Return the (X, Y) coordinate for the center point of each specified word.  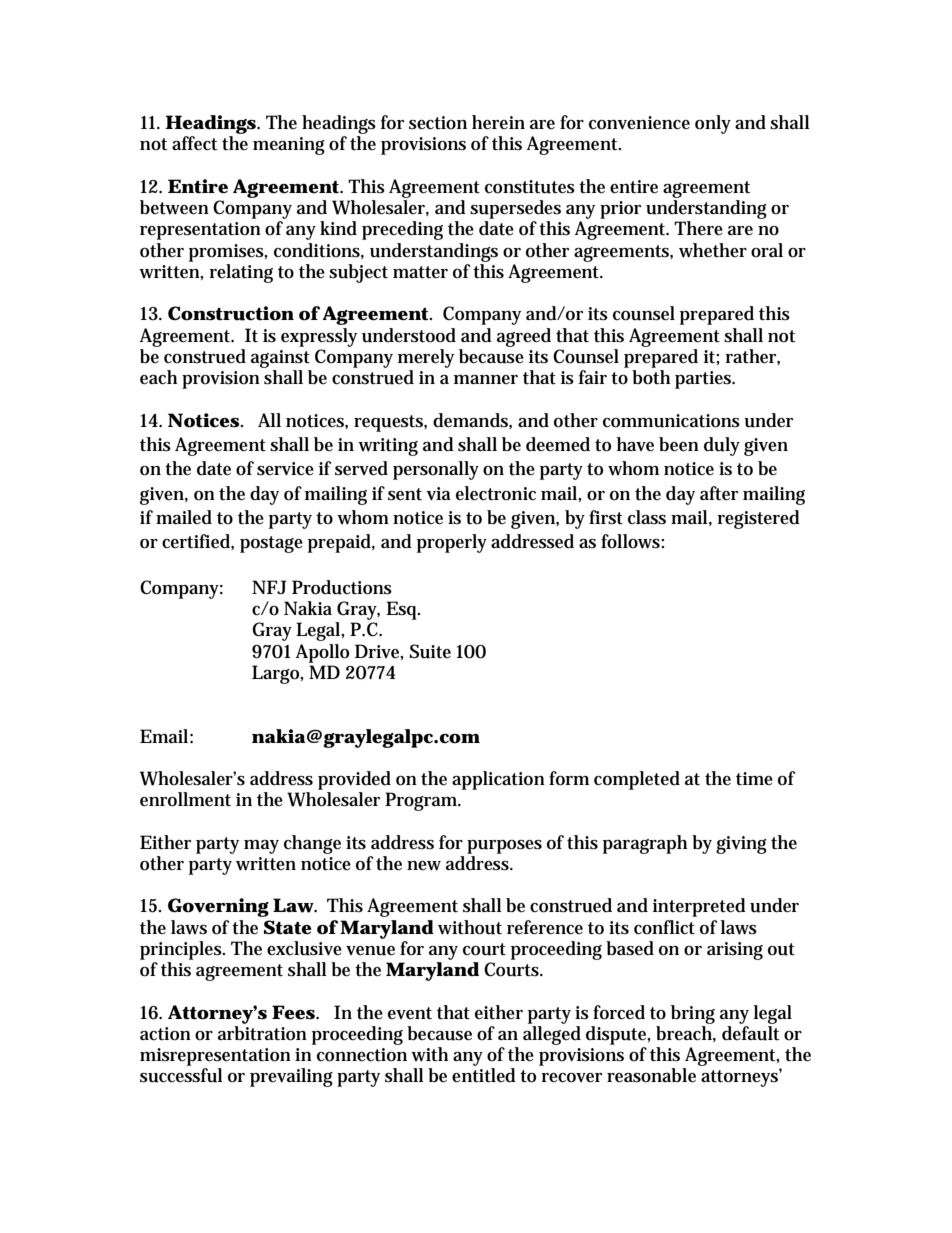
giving (741, 845)
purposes (504, 847)
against (280, 359)
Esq (403, 610)
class (647, 517)
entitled (484, 1075)
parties (705, 380)
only (713, 124)
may (261, 847)
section (438, 123)
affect (194, 143)
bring (693, 1014)
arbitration (262, 1033)
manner (486, 379)
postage (271, 544)
